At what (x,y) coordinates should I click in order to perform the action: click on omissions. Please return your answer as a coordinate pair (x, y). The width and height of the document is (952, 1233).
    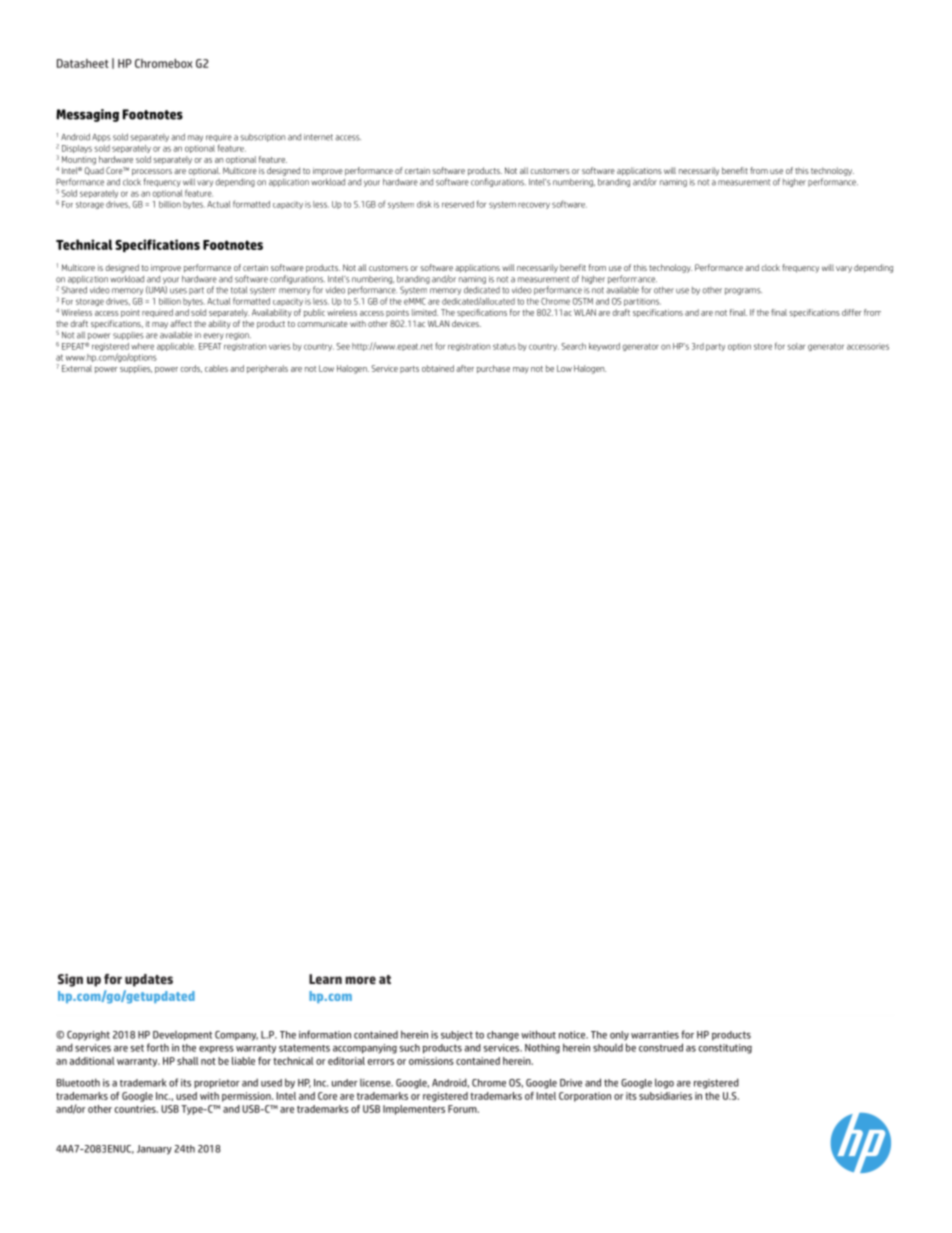
    Looking at the image, I should click on (431, 1061).
